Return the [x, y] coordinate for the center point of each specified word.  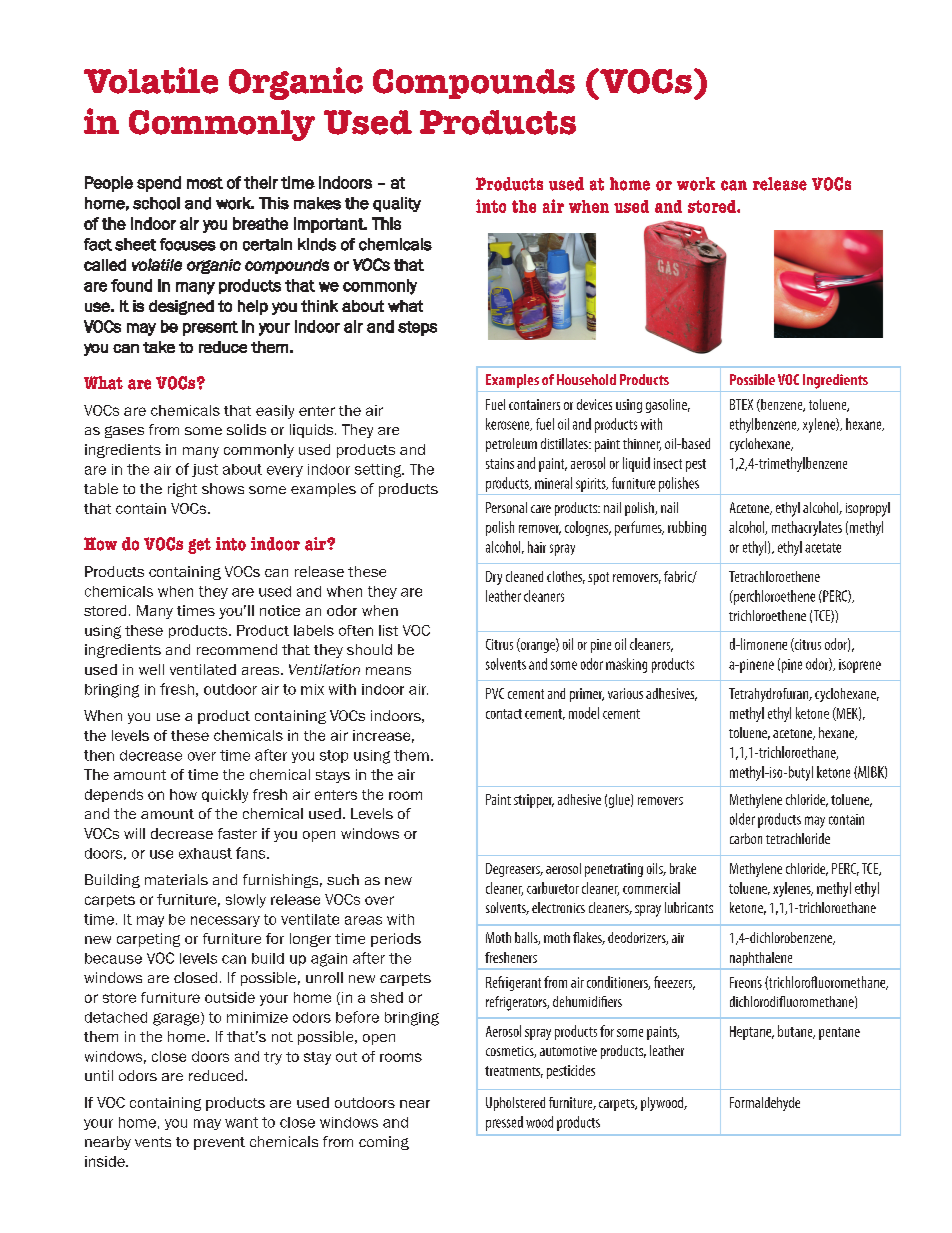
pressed [504, 1123]
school [156, 203]
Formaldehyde [765, 1104]
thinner [642, 444]
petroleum [511, 445]
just [205, 470]
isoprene [860, 666]
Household [586, 379]
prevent [219, 1143]
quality [397, 204]
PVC [495, 693]
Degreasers [514, 870]
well [151, 669]
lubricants [689, 907]
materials [176, 879]
